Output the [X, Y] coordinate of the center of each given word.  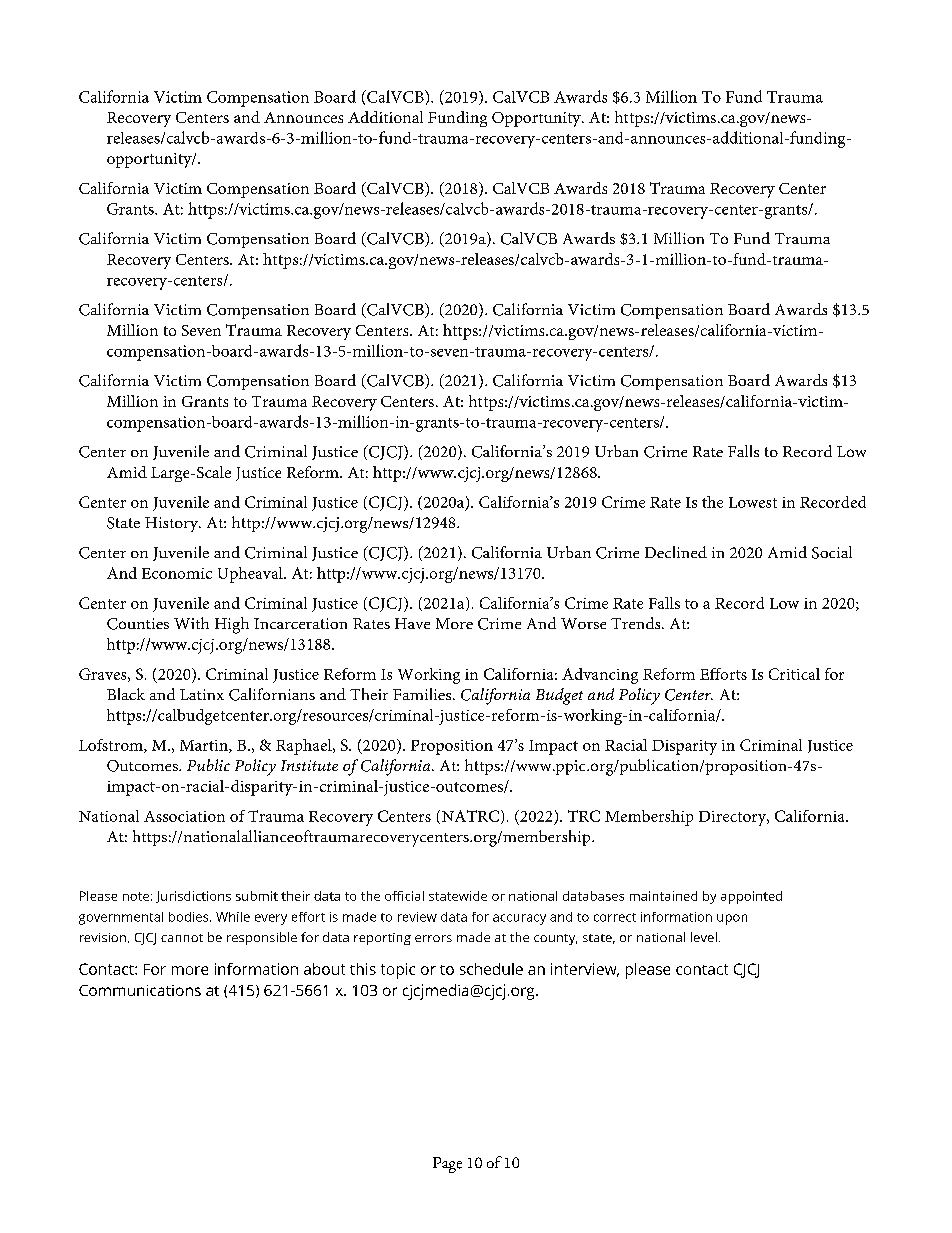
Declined [676, 552]
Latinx [202, 694]
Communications [140, 990]
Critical [794, 674]
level [704, 937]
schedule [491, 969]
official [404, 896]
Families [423, 694]
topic [398, 971]
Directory [734, 818]
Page [447, 1165]
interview [585, 970]
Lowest [753, 502]
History [173, 524]
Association [184, 816]
